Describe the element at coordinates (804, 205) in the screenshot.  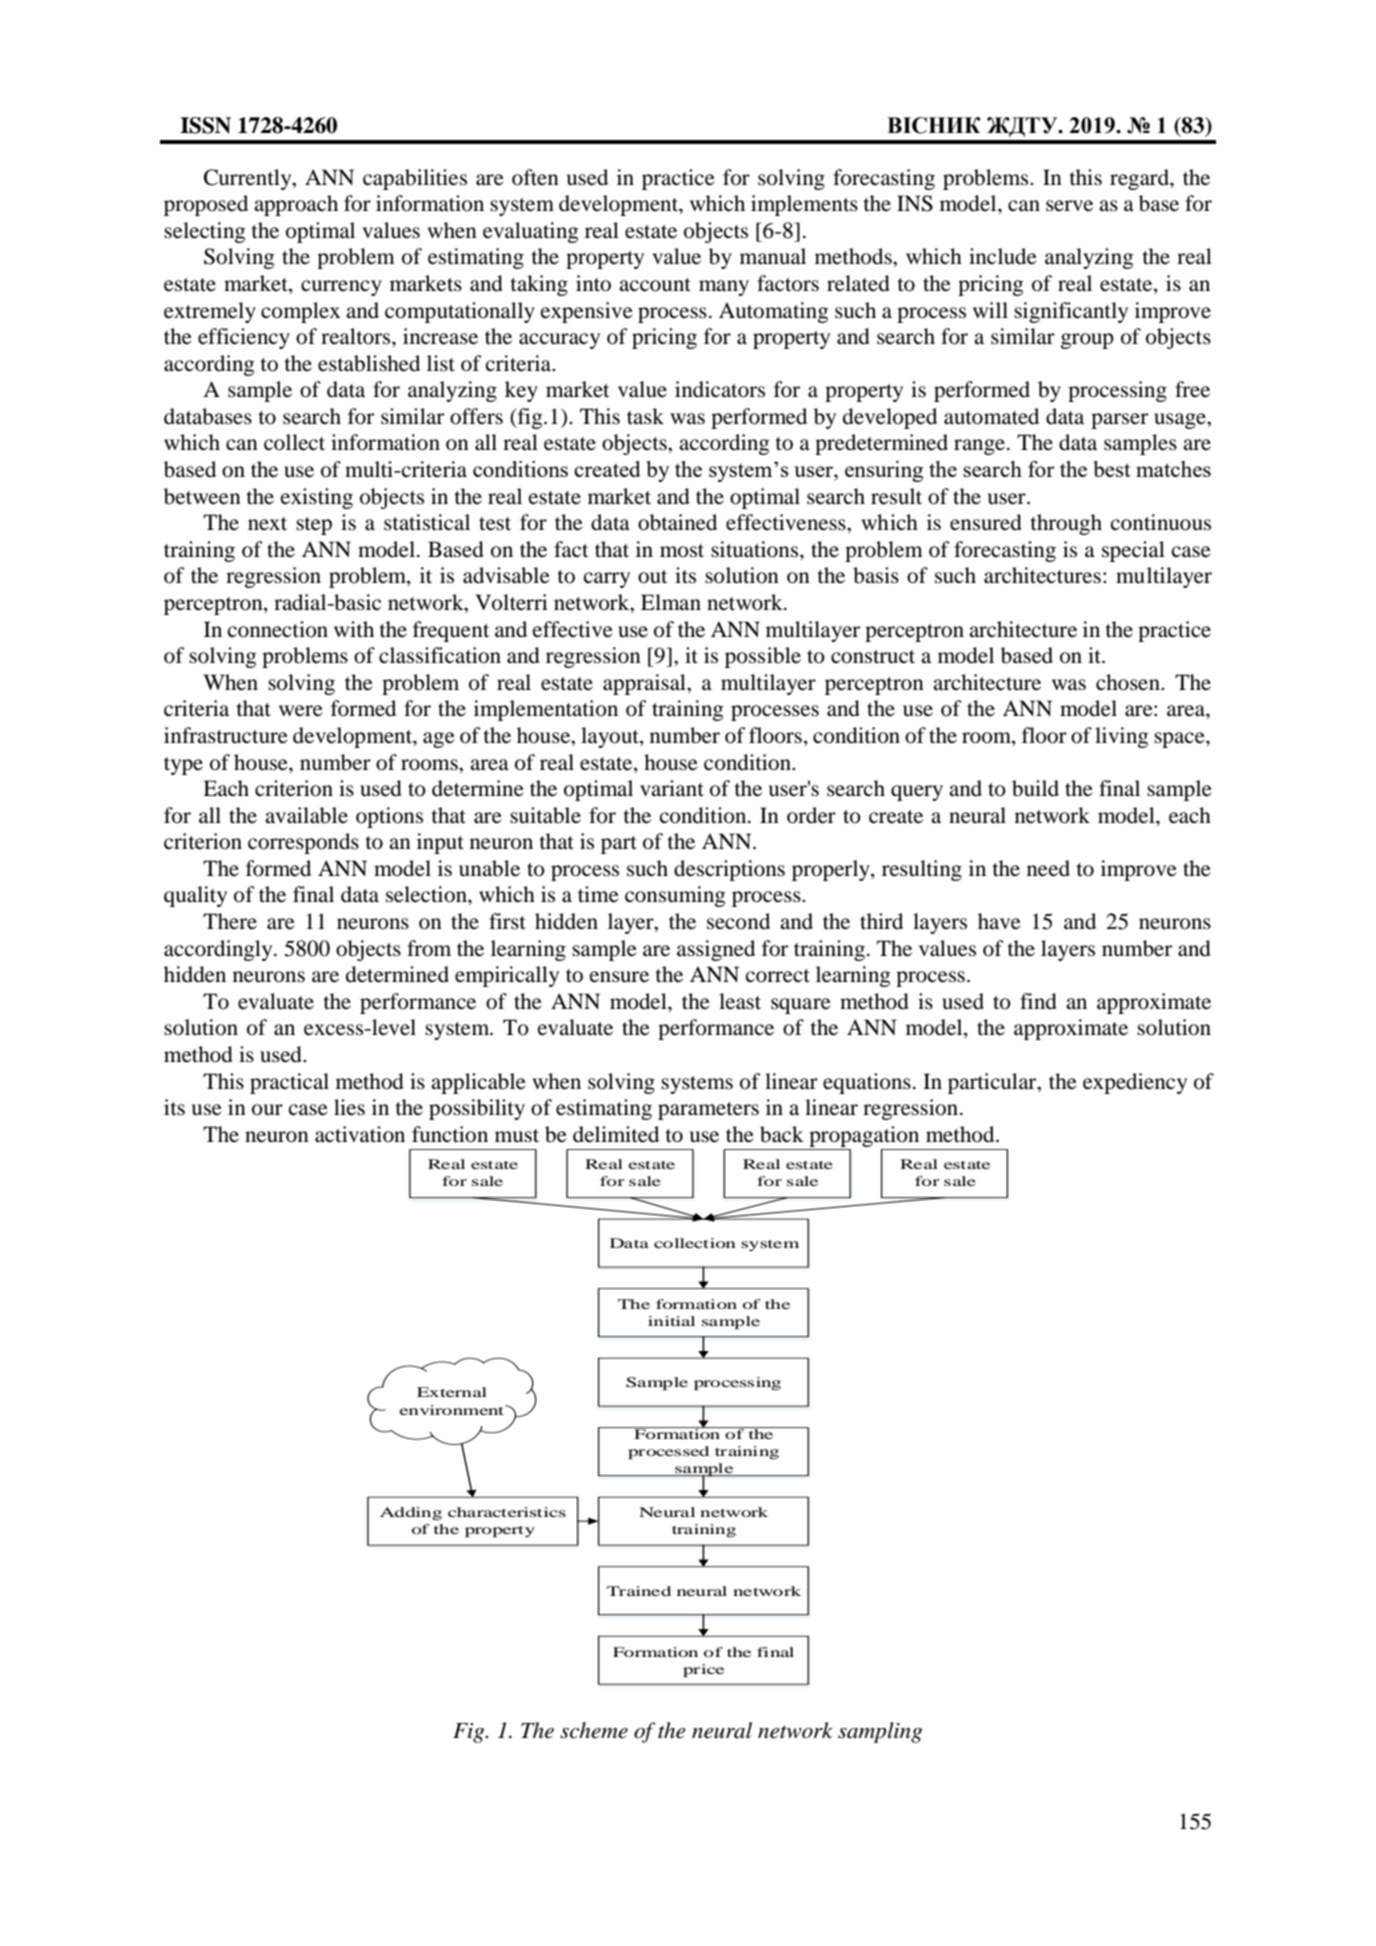
I see `implements` at that location.
